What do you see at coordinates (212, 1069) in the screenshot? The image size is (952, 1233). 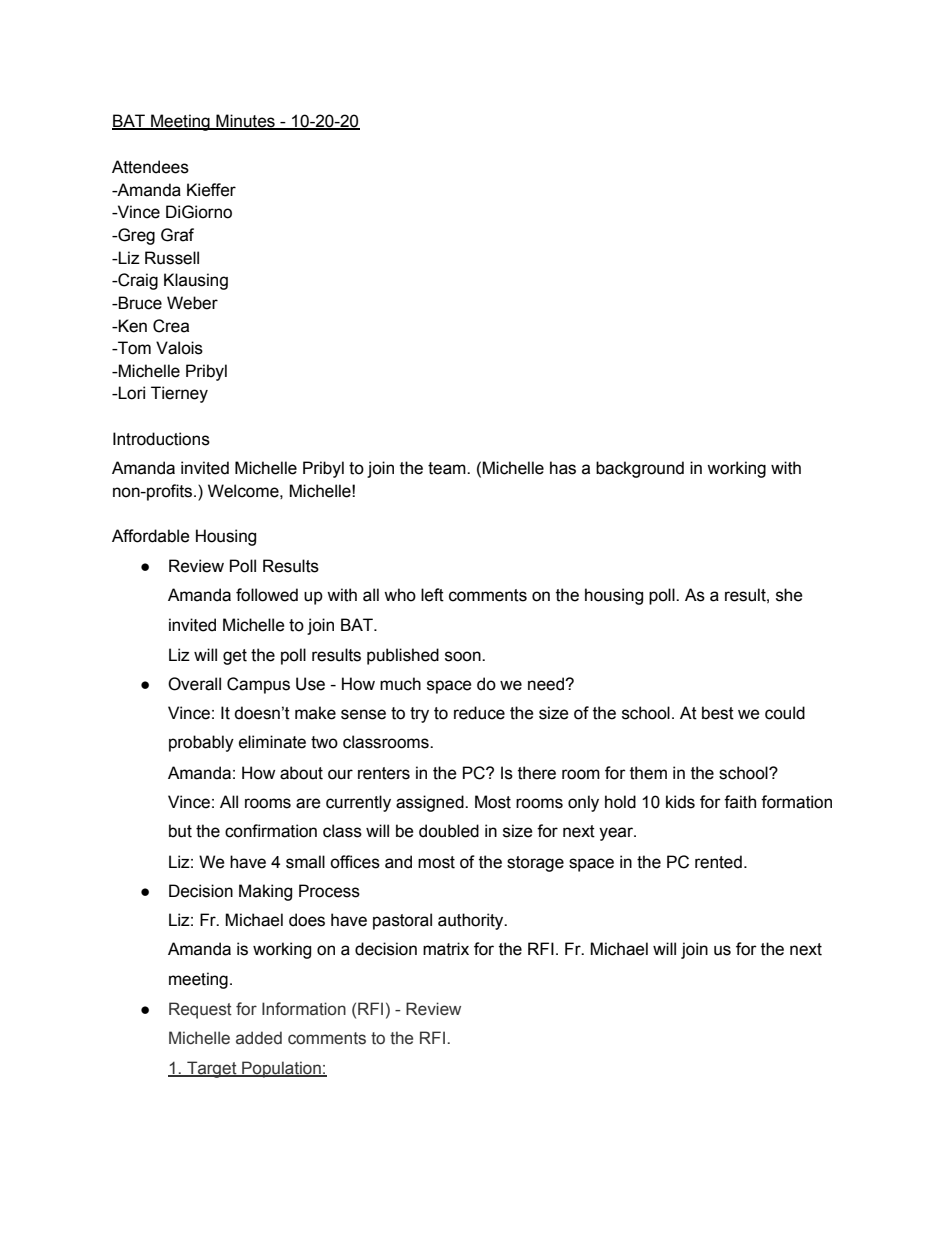 I see `Target` at bounding box center [212, 1069].
